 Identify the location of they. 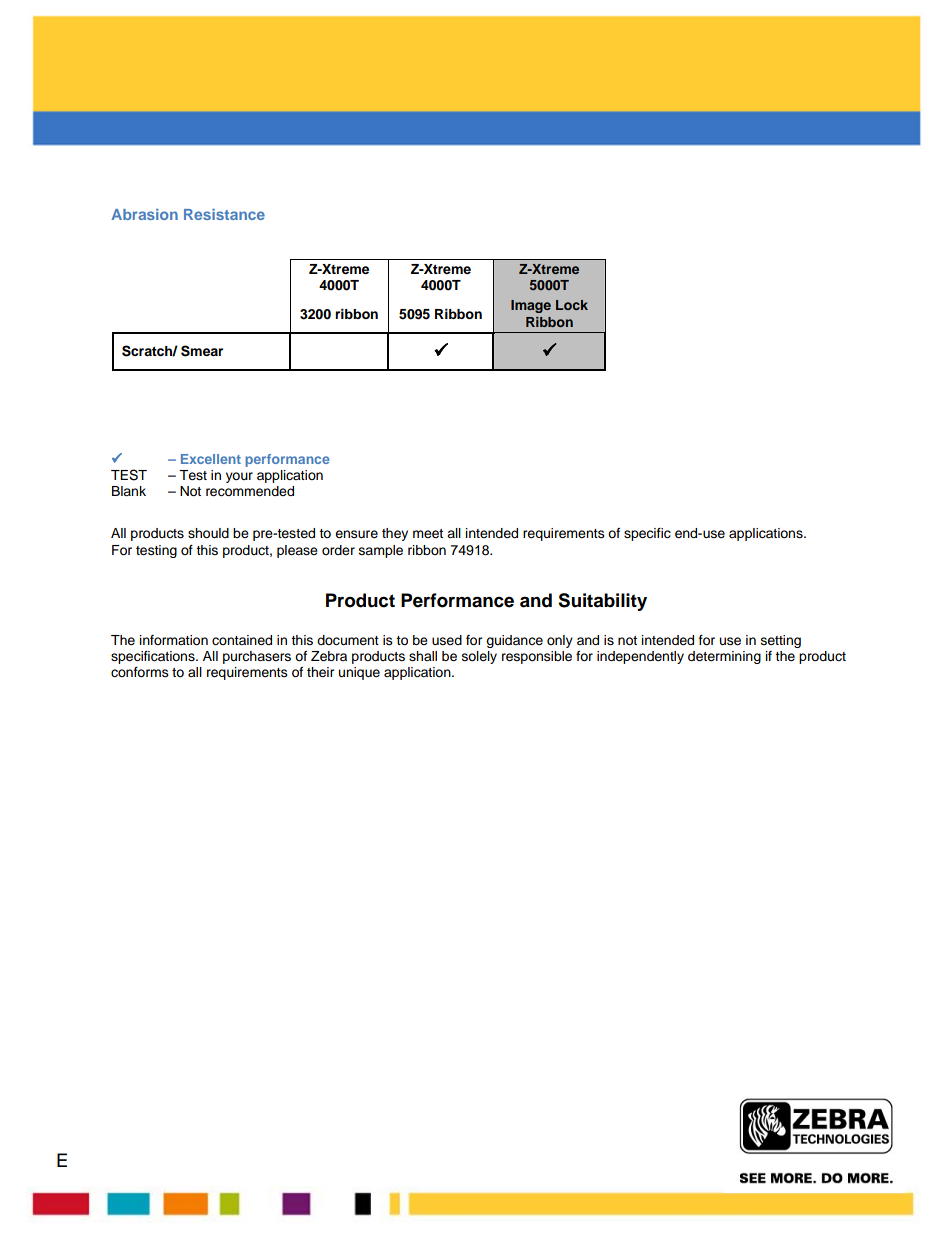
(395, 534).
